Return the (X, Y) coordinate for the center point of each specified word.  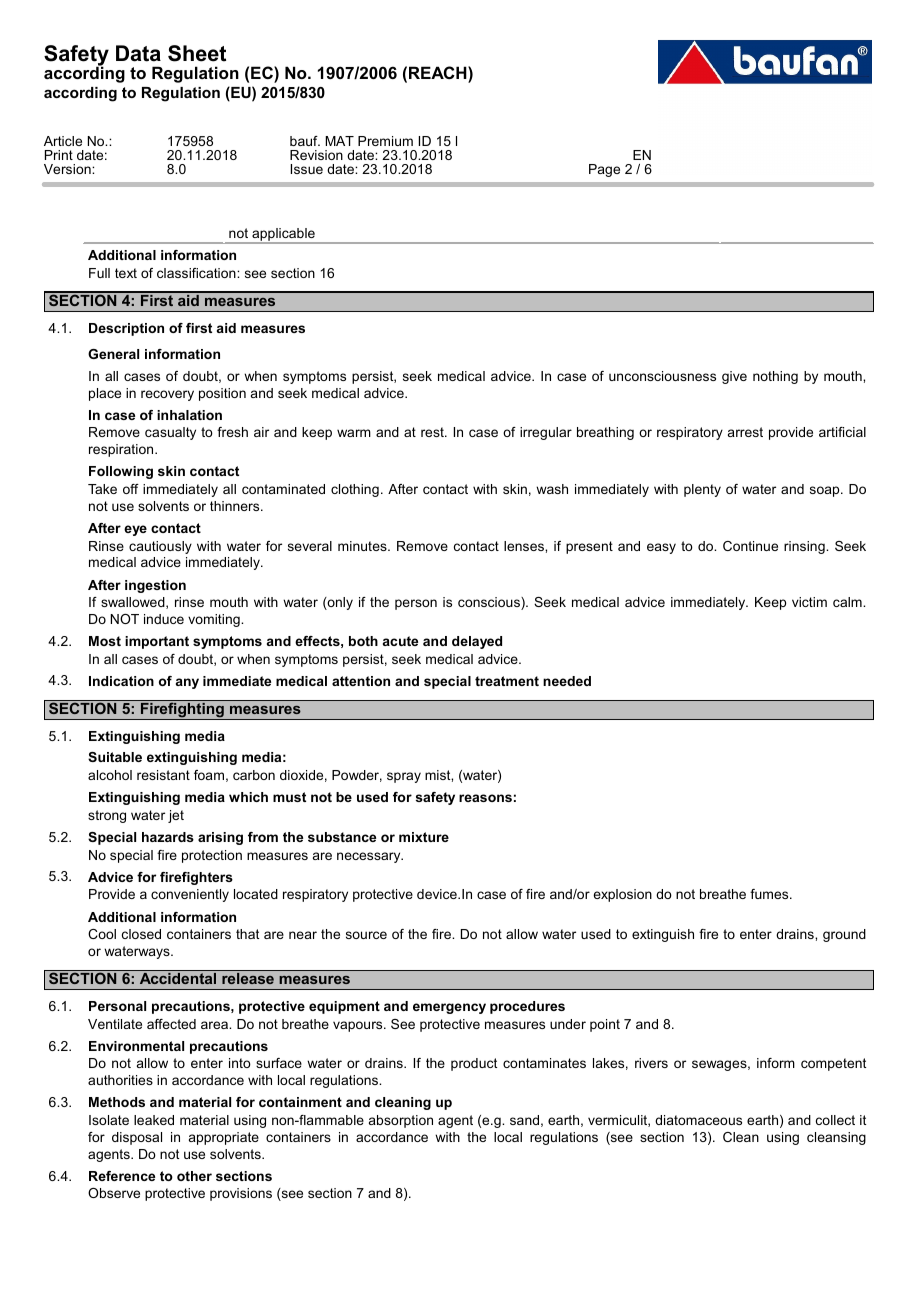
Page (604, 170)
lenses (525, 546)
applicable (283, 236)
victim (809, 602)
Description (126, 329)
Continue (750, 546)
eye (135, 530)
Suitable (115, 757)
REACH (439, 72)
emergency (449, 1008)
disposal (137, 1138)
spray (404, 777)
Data (138, 53)
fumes (770, 894)
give (734, 377)
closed (141, 934)
